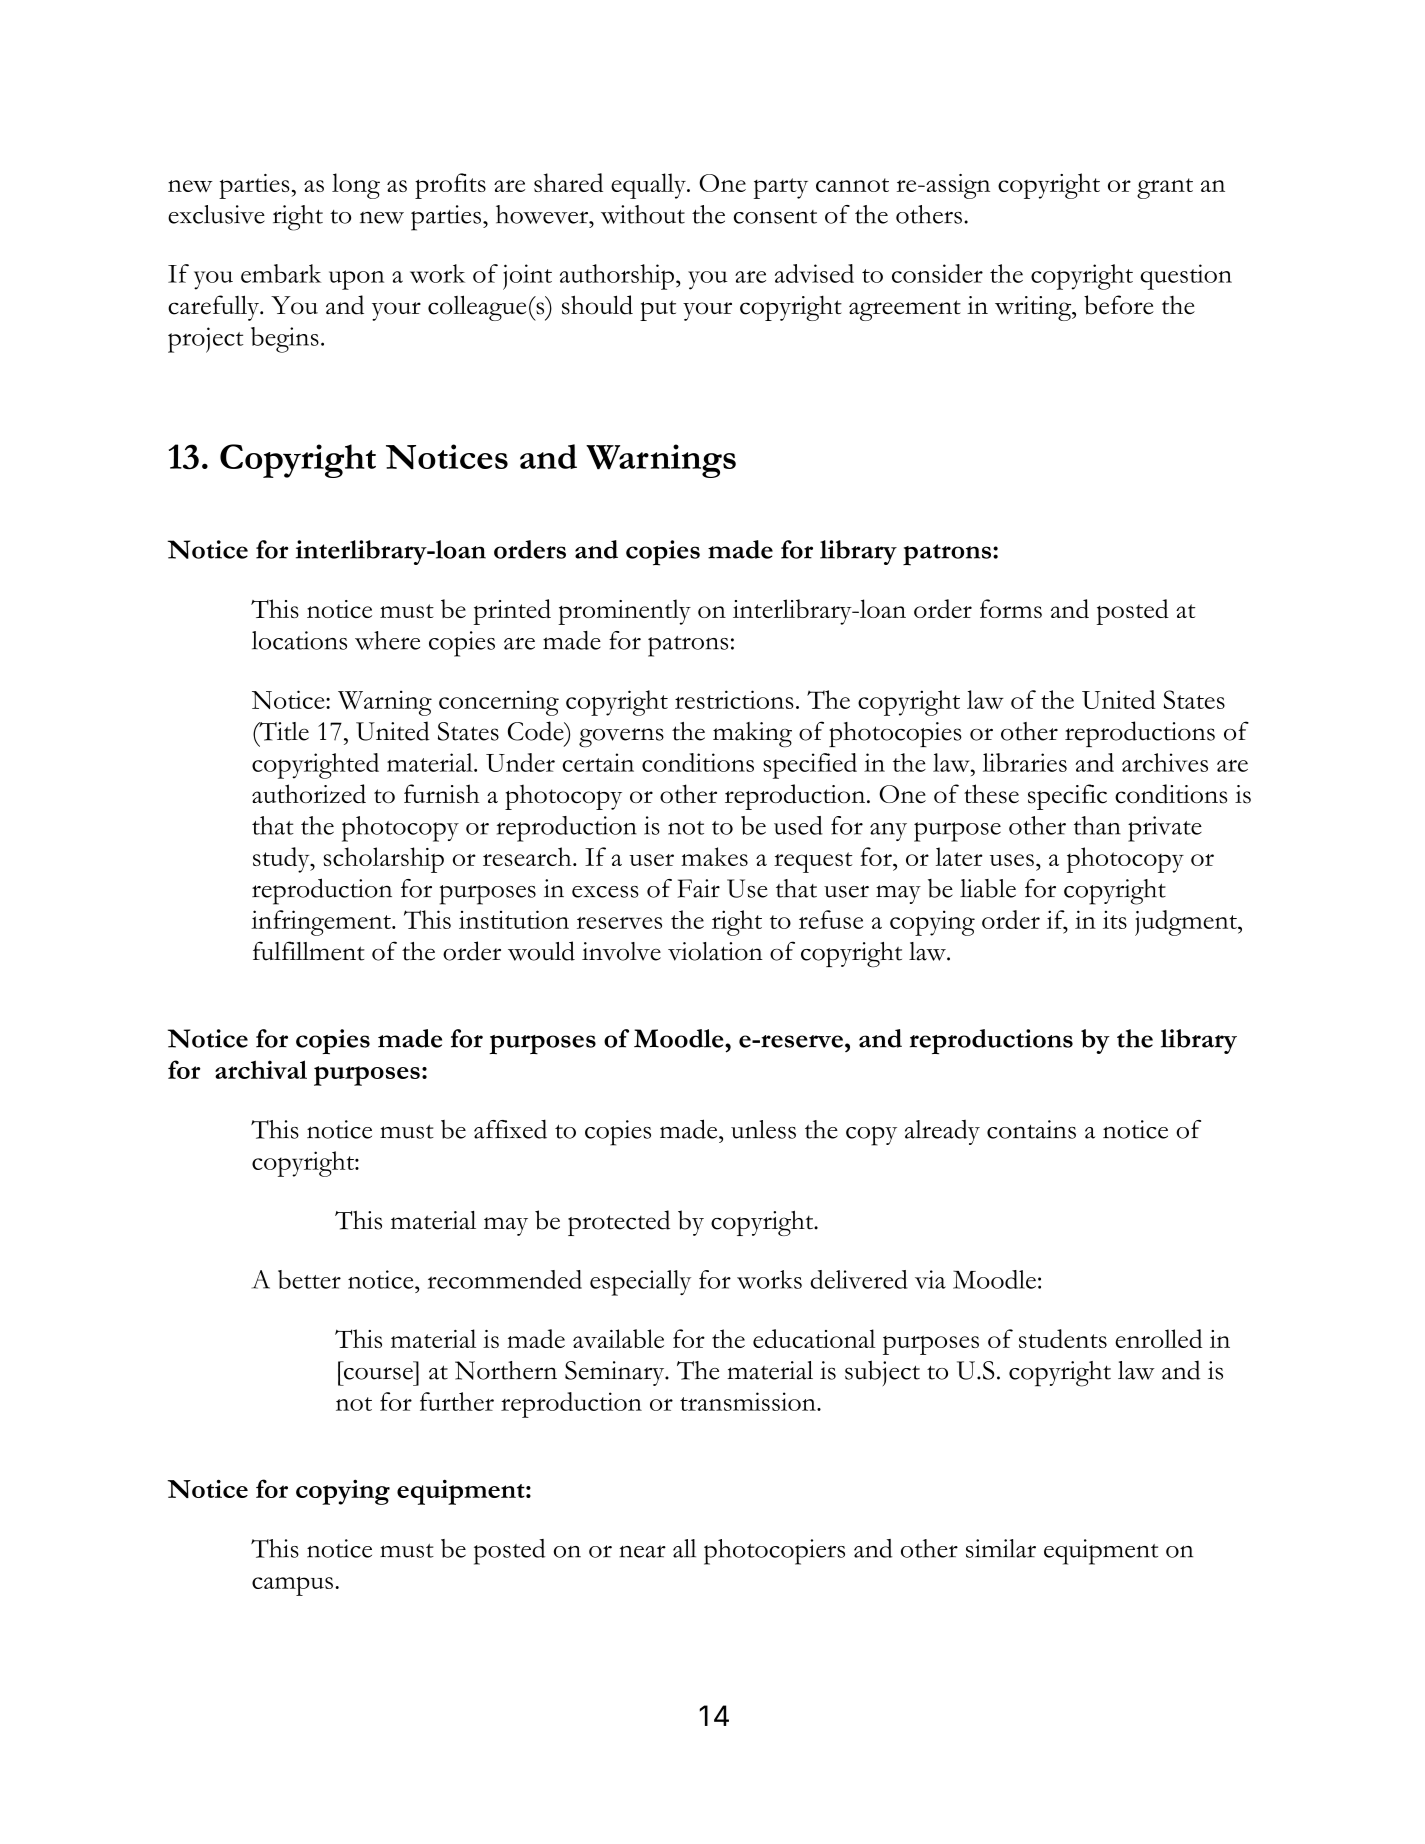 Image resolution: width=1425 pixels, height=1844 pixels. What do you see at coordinates (292, 1586) in the screenshot?
I see `campus` at bounding box center [292, 1586].
